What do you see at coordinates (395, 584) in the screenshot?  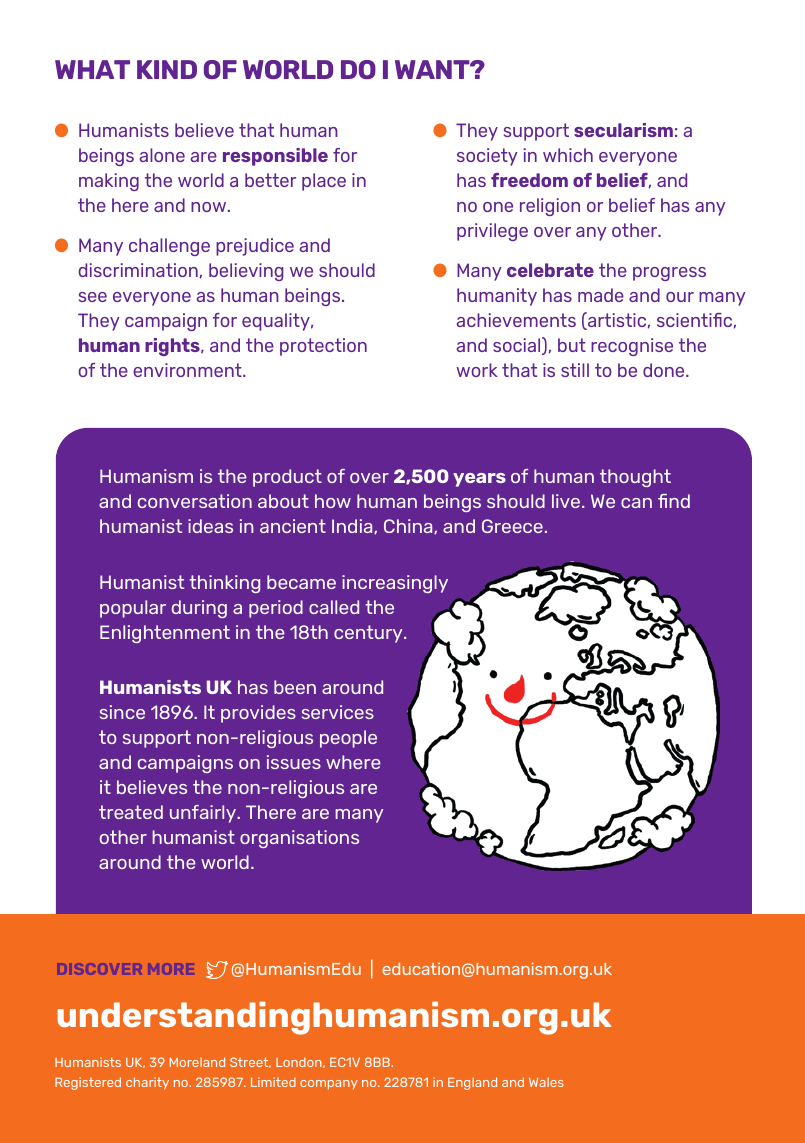 I see `increasingly` at bounding box center [395, 584].
